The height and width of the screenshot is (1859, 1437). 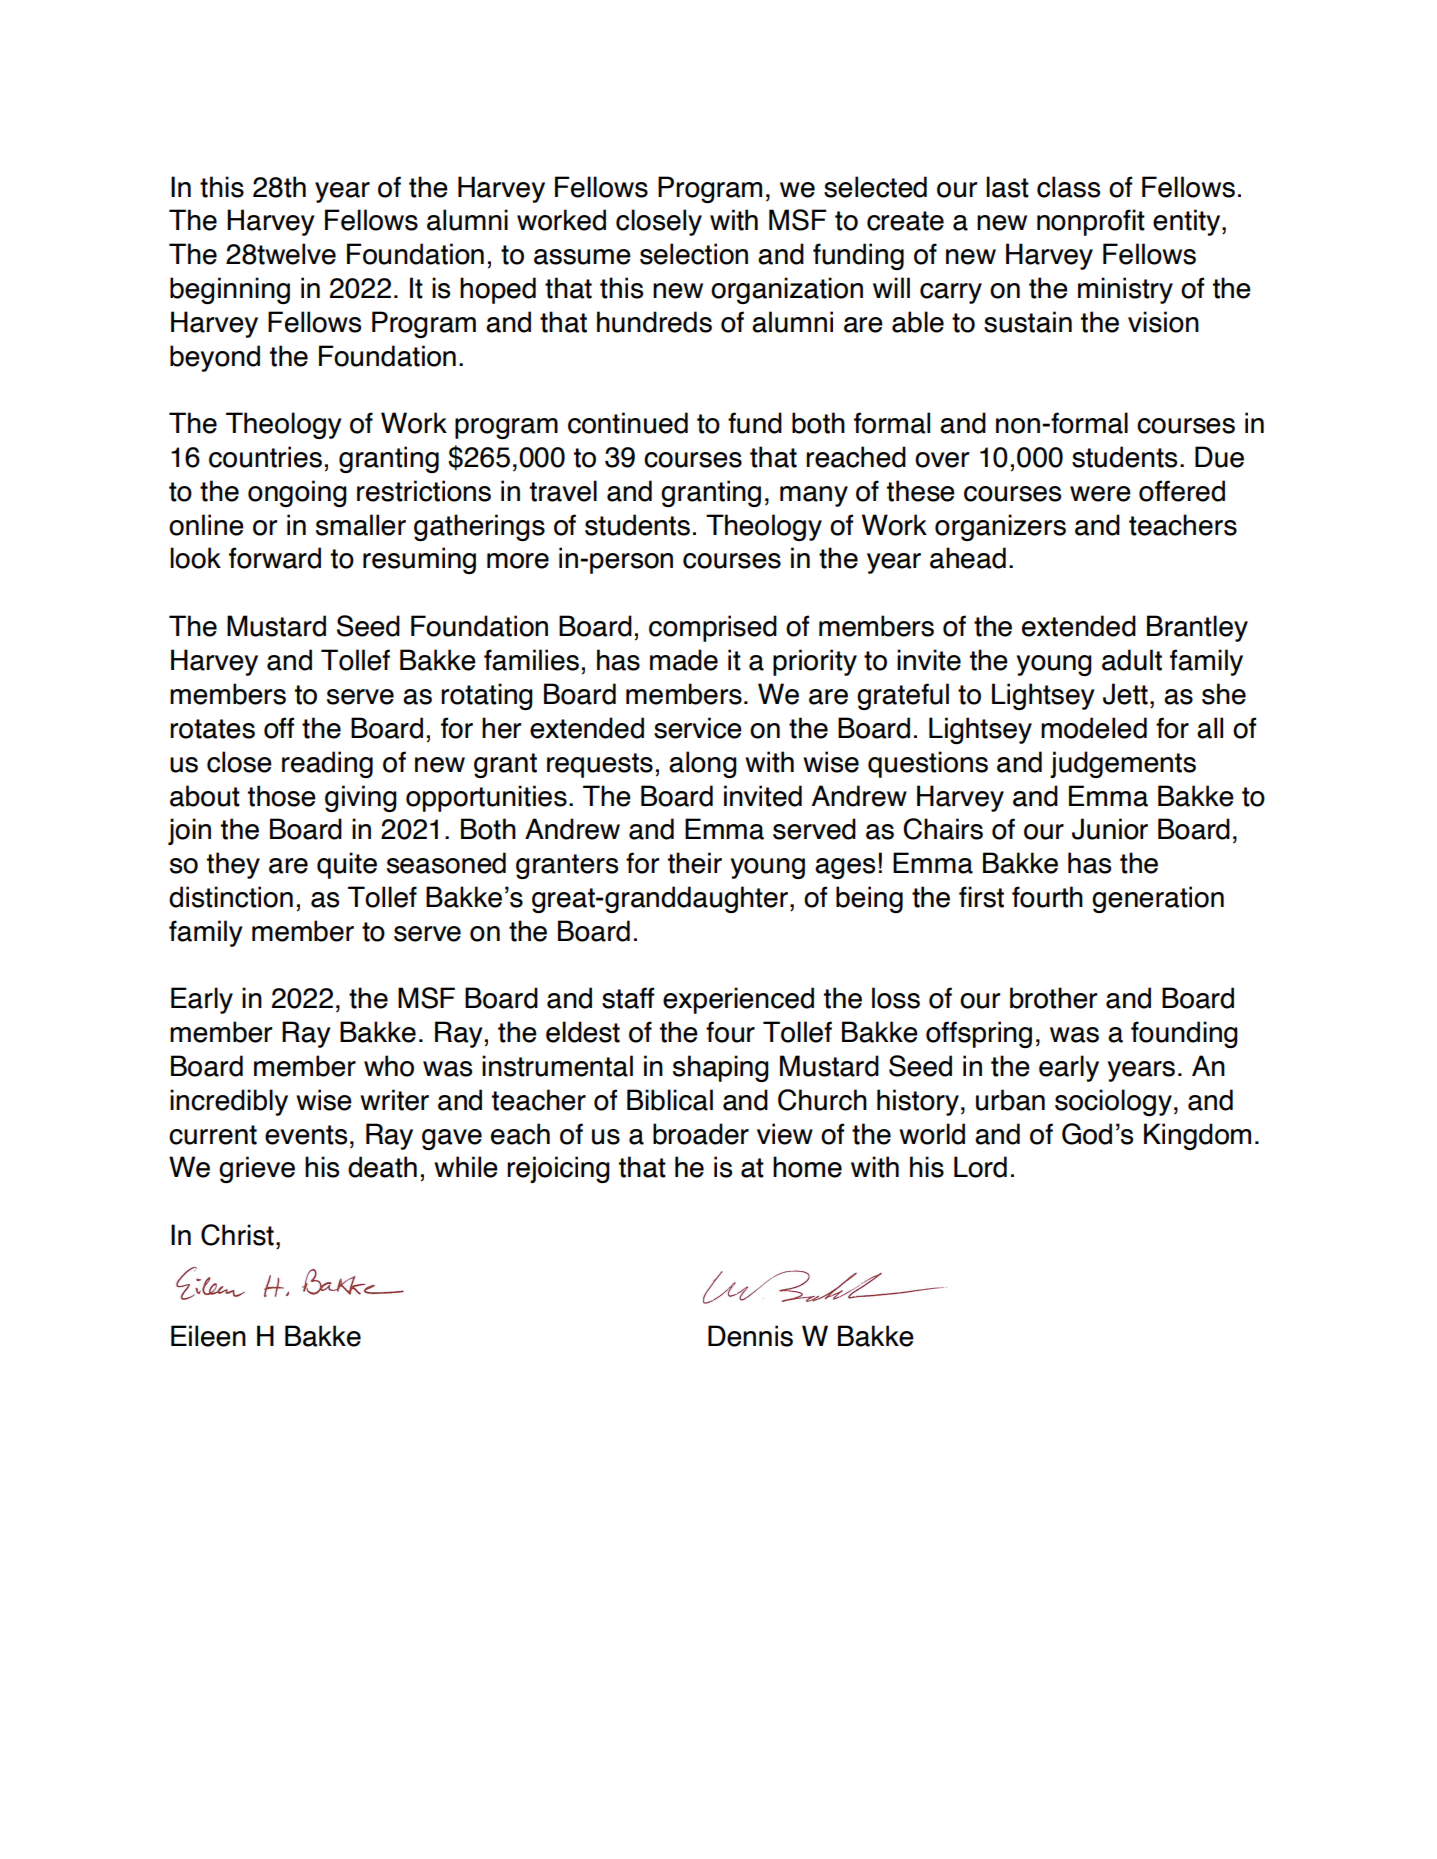 What do you see at coordinates (1123, 764) in the screenshot?
I see `judgements` at bounding box center [1123, 764].
